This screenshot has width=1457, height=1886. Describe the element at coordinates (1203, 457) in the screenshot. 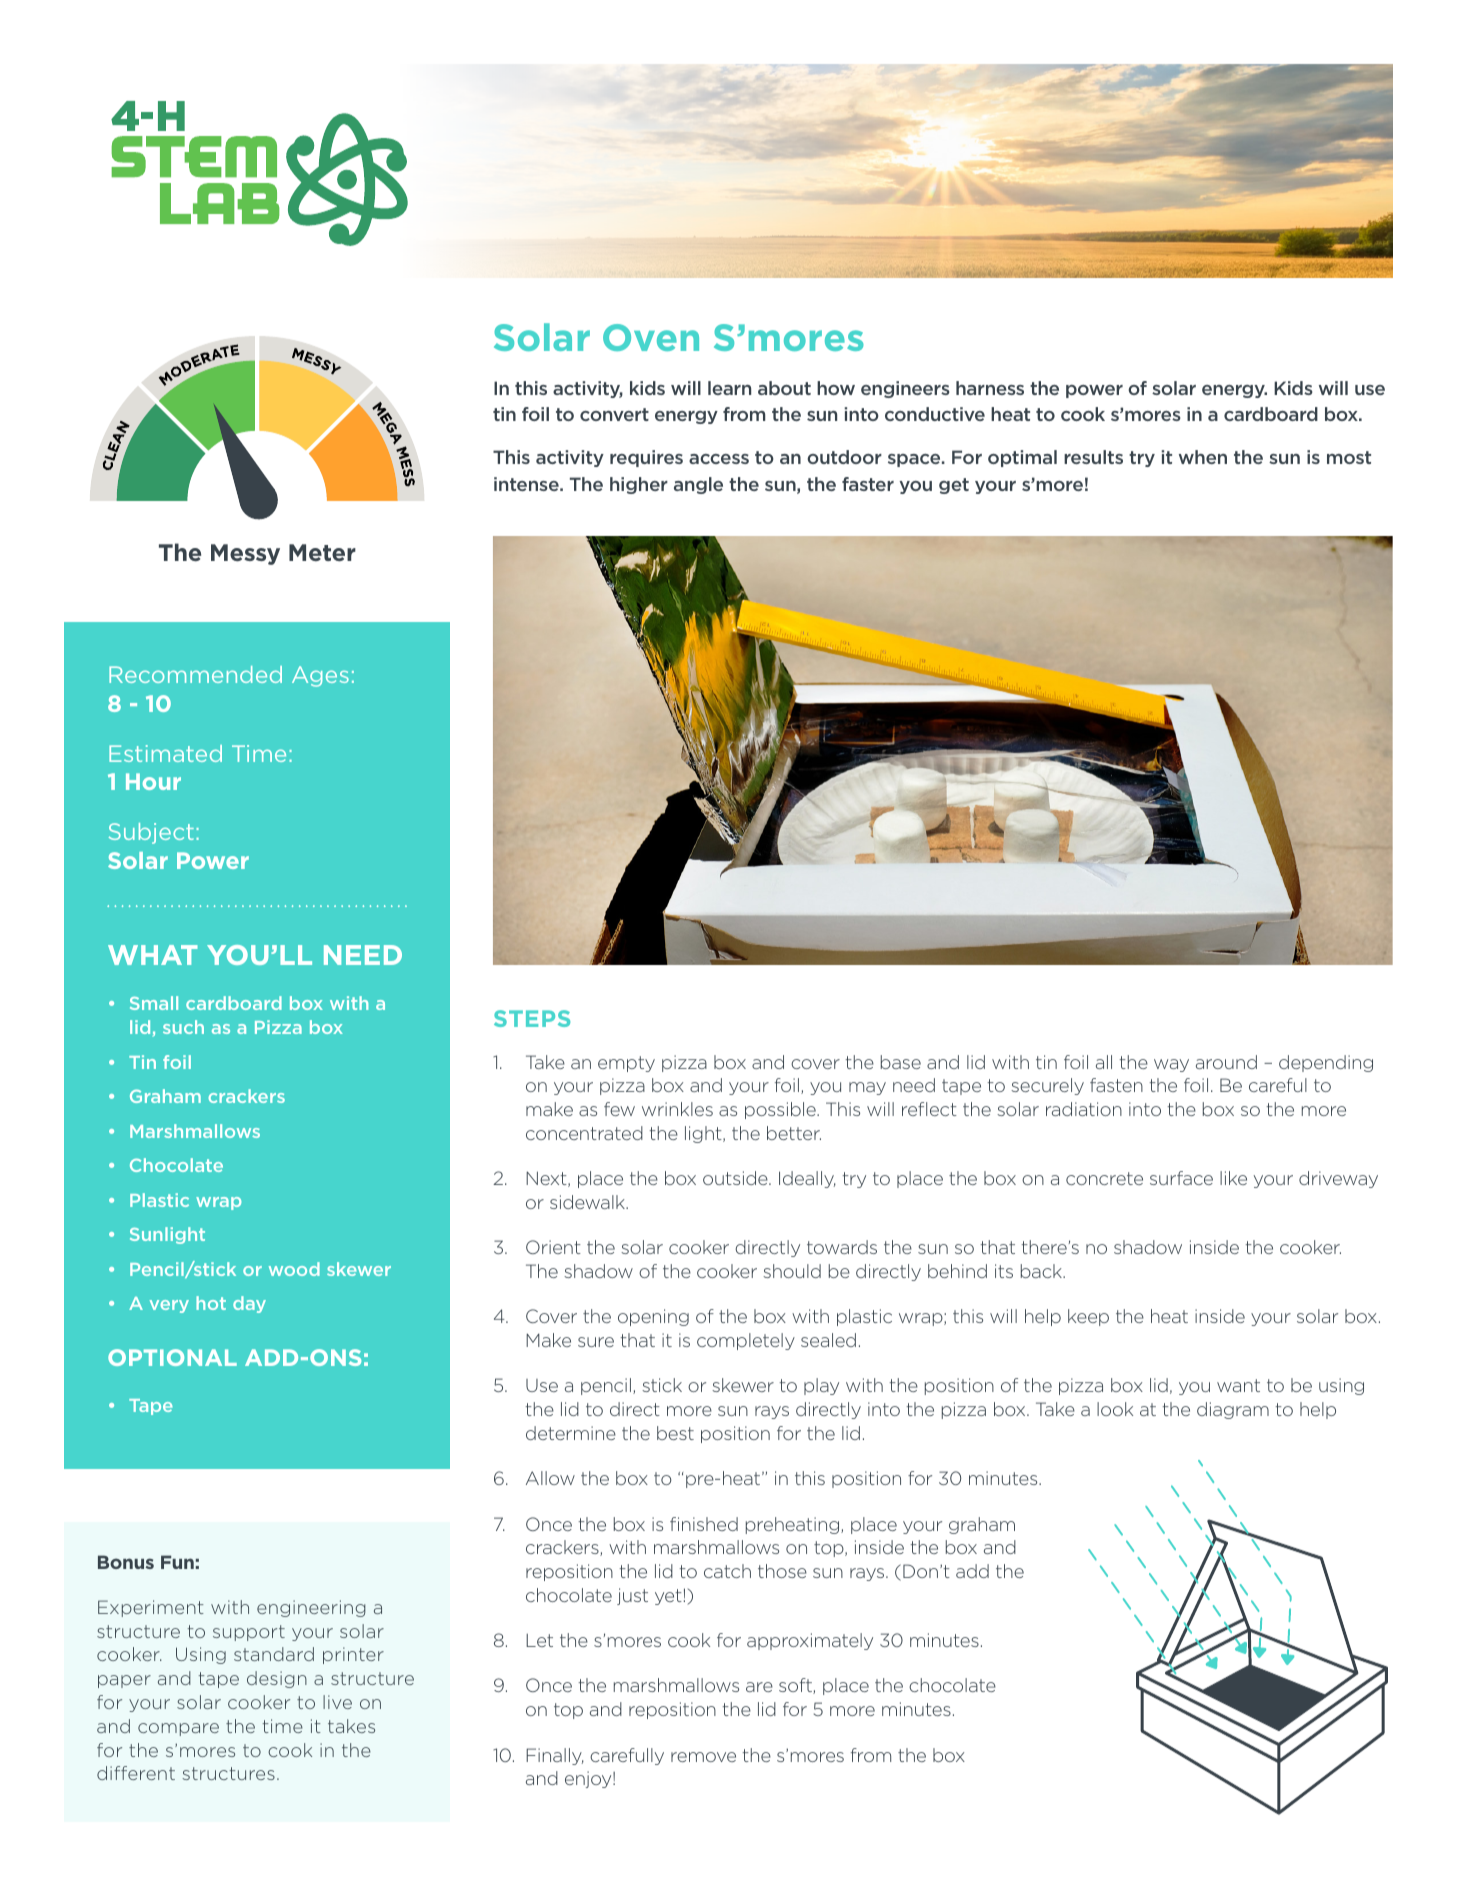

I see `when` at that location.
